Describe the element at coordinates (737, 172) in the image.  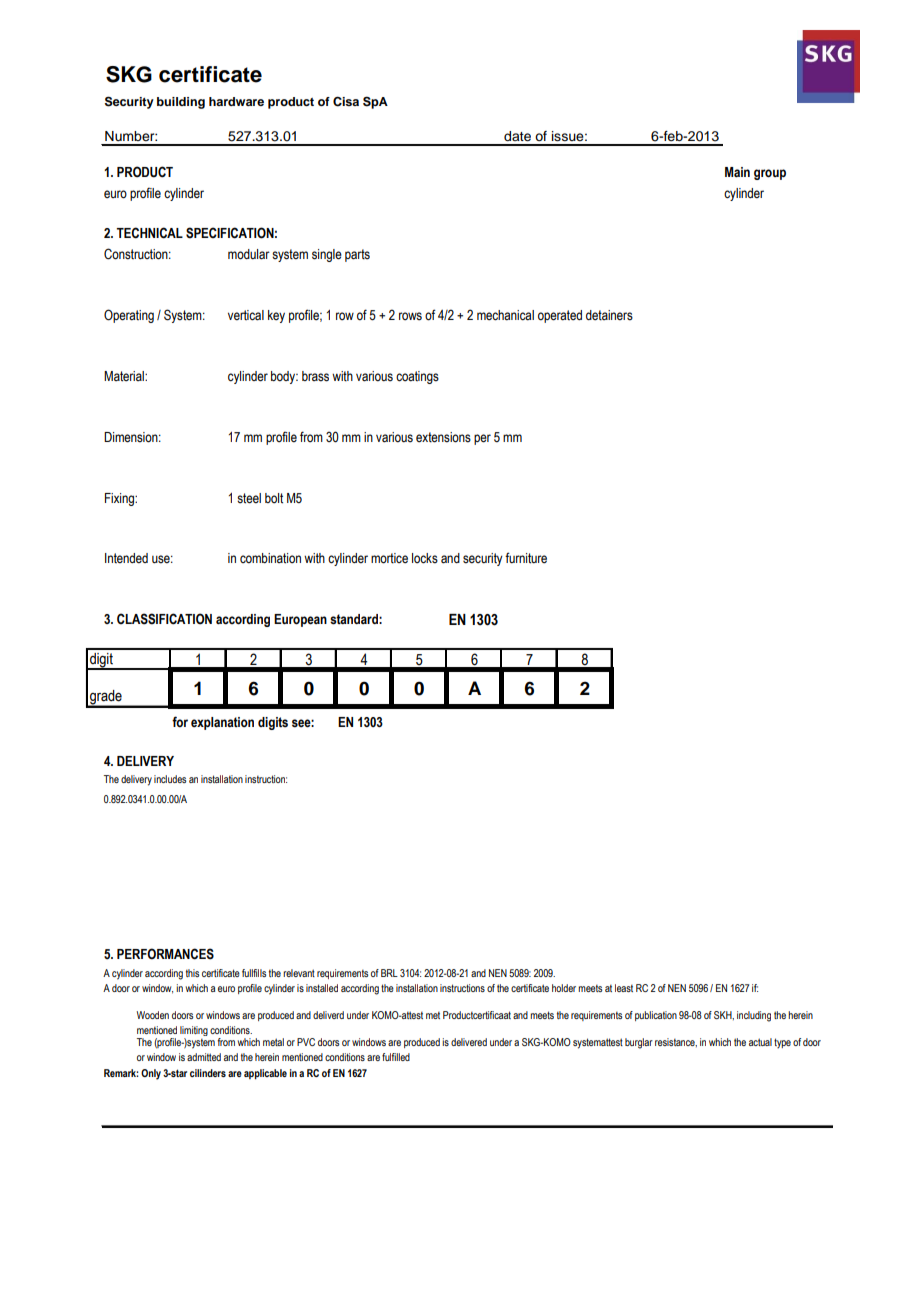
I see `Main` at that location.
